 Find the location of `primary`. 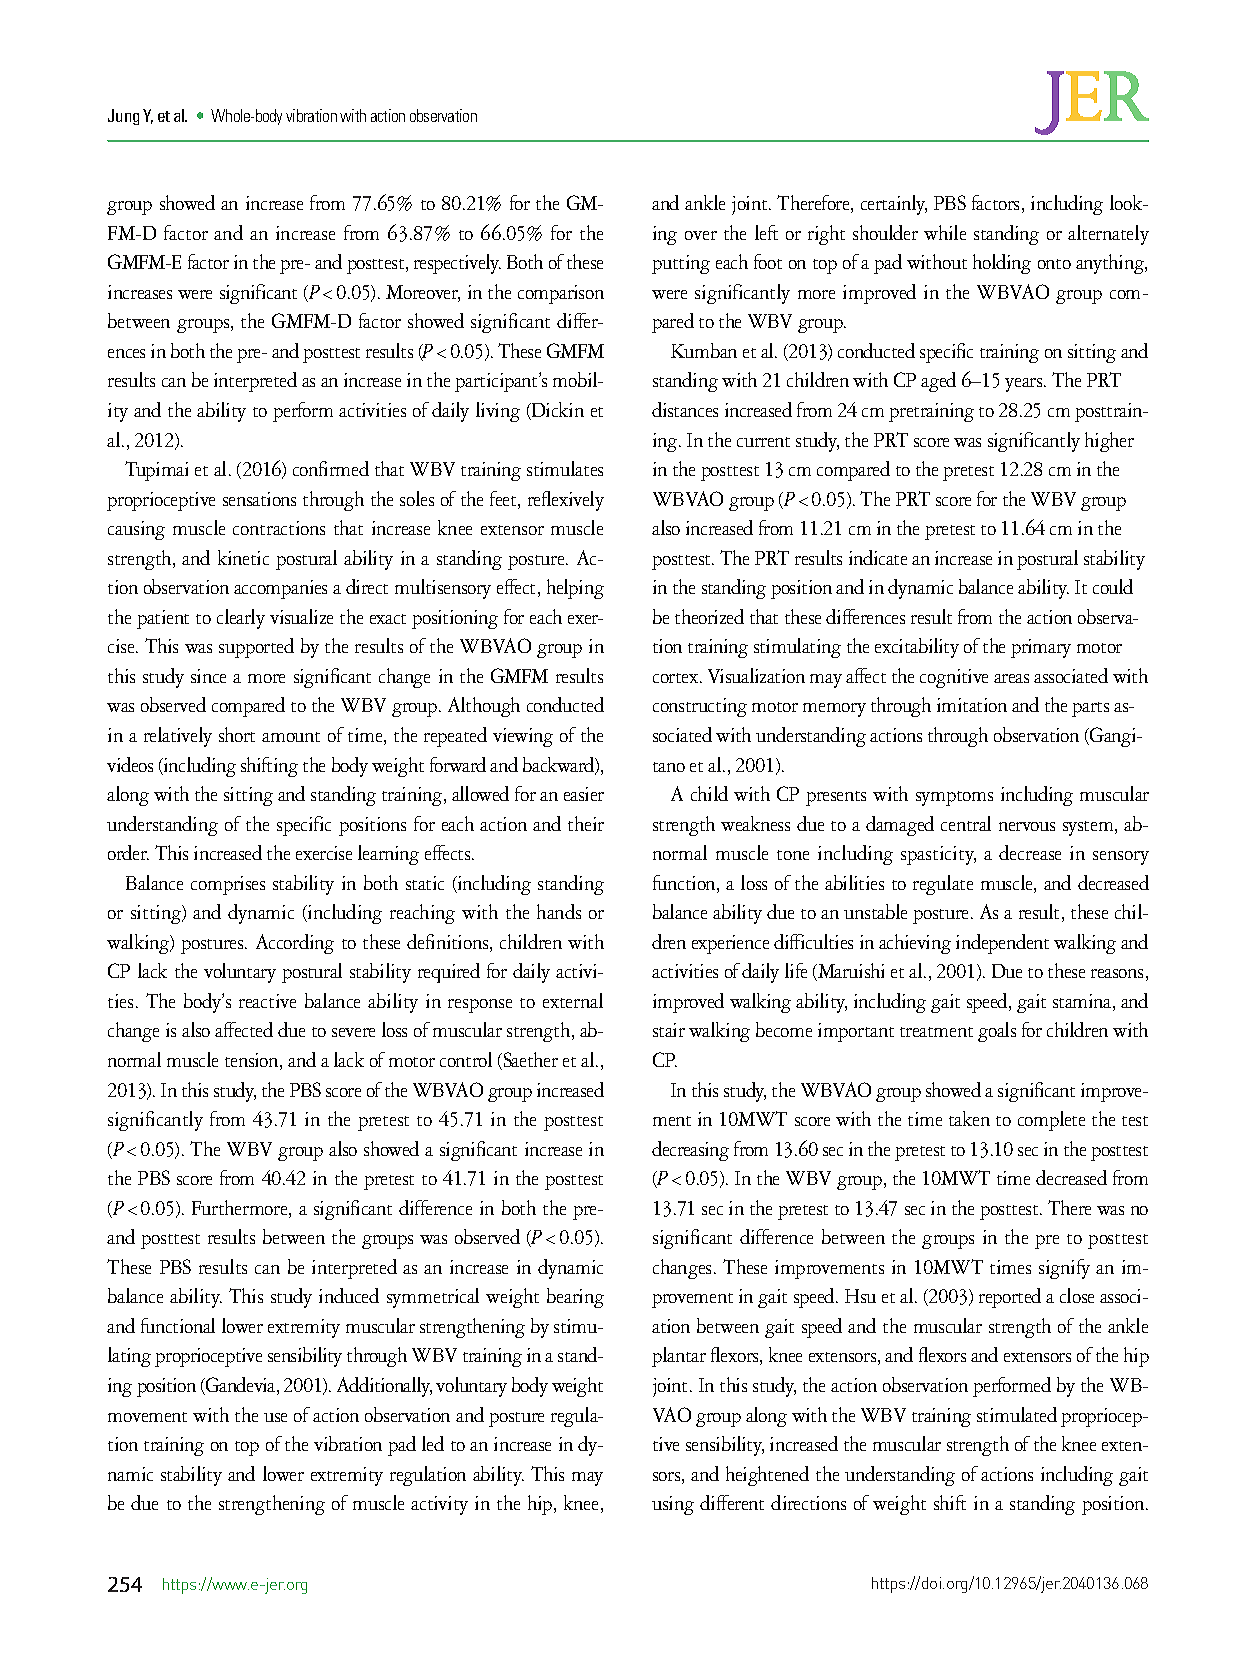

primary is located at coordinates (1041, 648).
